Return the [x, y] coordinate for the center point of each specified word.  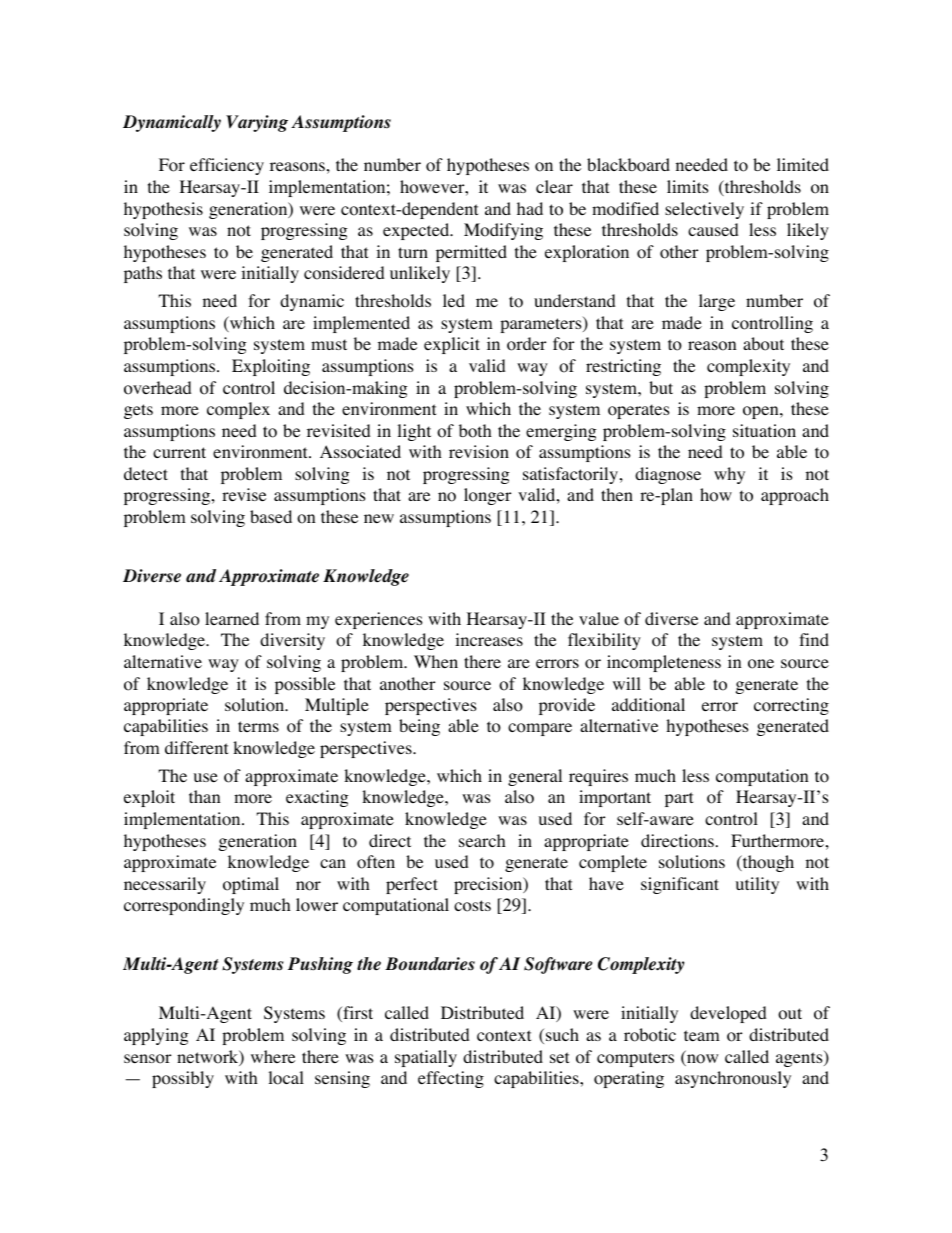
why [729, 475]
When [436, 661]
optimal [251, 885]
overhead [158, 388]
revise [244, 494]
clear [554, 186]
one [761, 664]
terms [258, 726]
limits [688, 186]
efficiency [227, 166]
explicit [452, 345]
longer [488, 496]
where [273, 1056]
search [482, 840]
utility [757, 885]
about [763, 344]
